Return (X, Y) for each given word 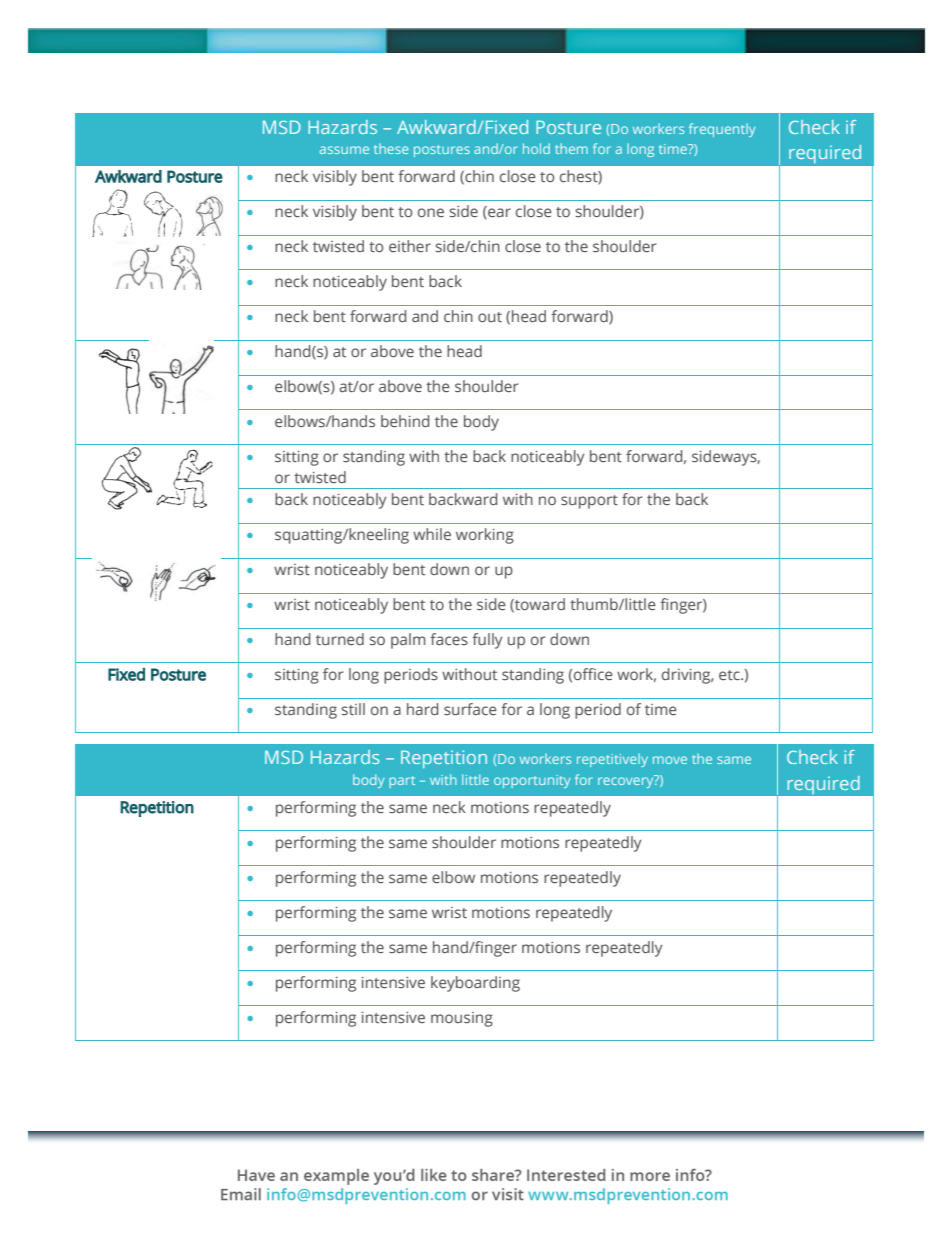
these (391, 148)
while (432, 534)
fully (487, 641)
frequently (722, 130)
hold (536, 148)
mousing (462, 1019)
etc (730, 675)
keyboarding (475, 984)
